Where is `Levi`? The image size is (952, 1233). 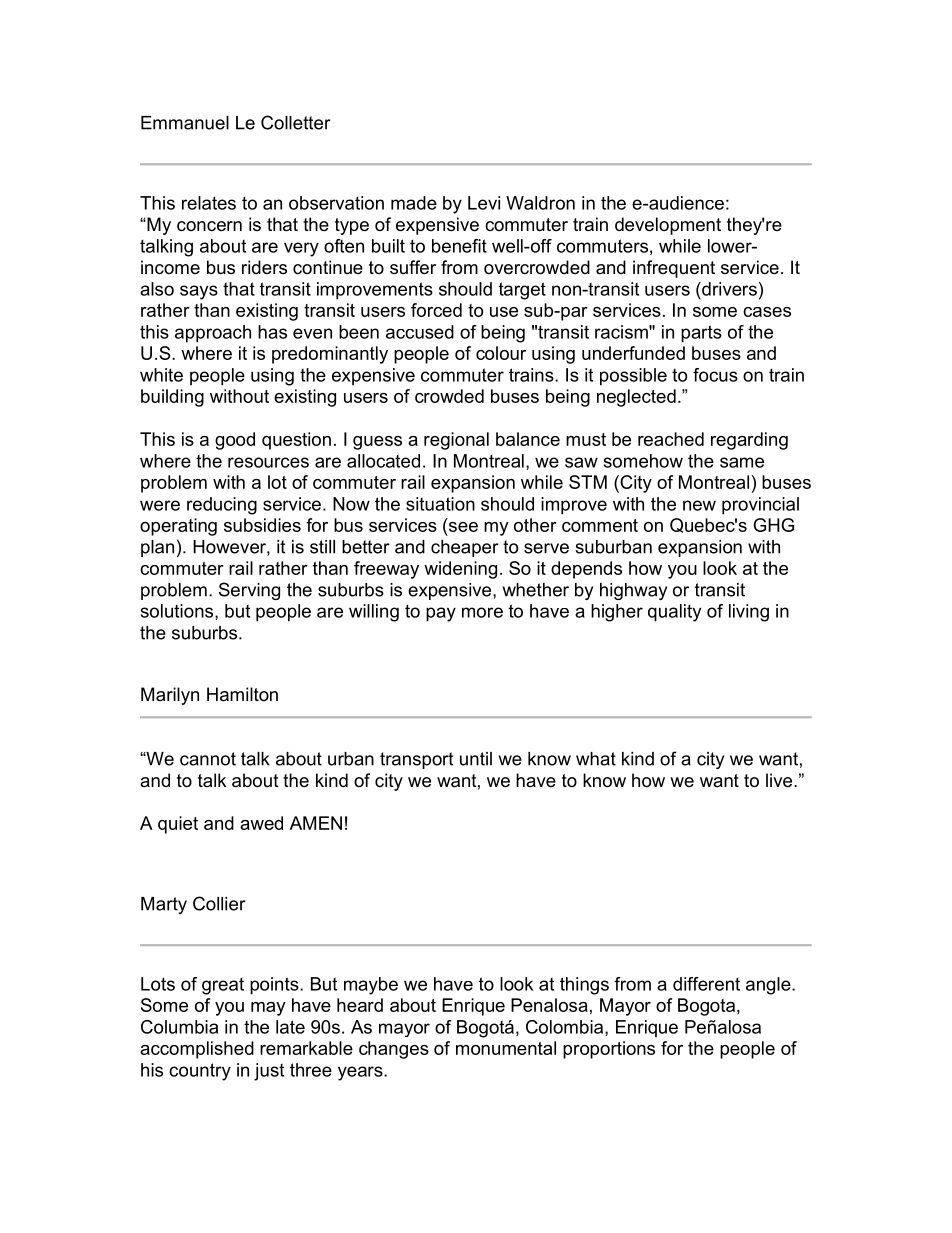
Levi is located at coordinates (484, 203).
